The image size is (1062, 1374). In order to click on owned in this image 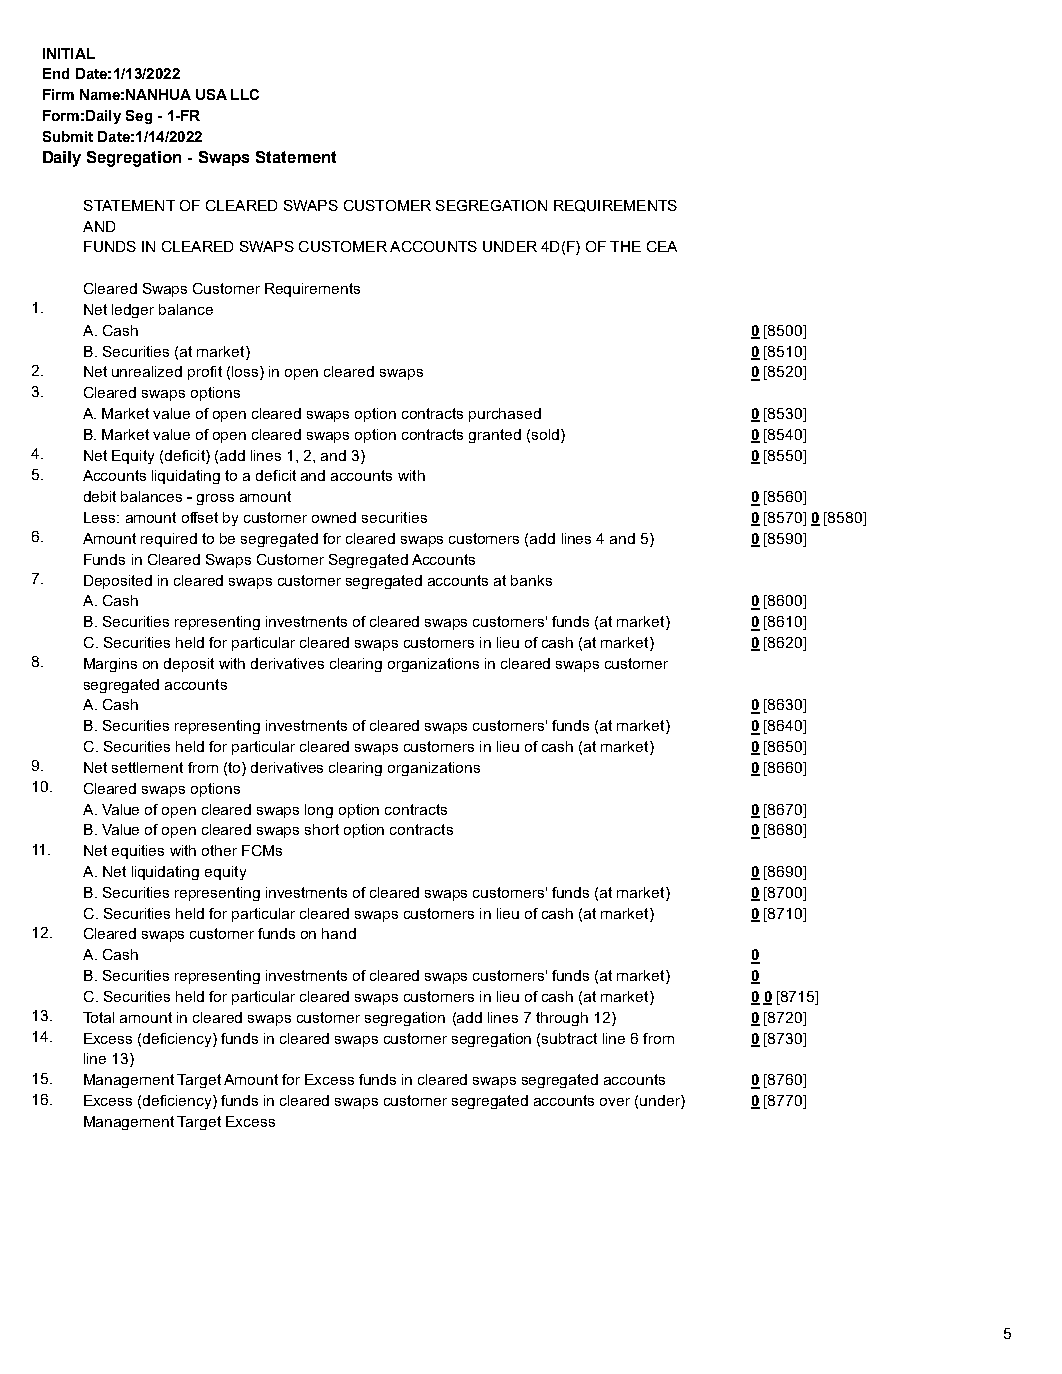, I will do `click(334, 517)`.
